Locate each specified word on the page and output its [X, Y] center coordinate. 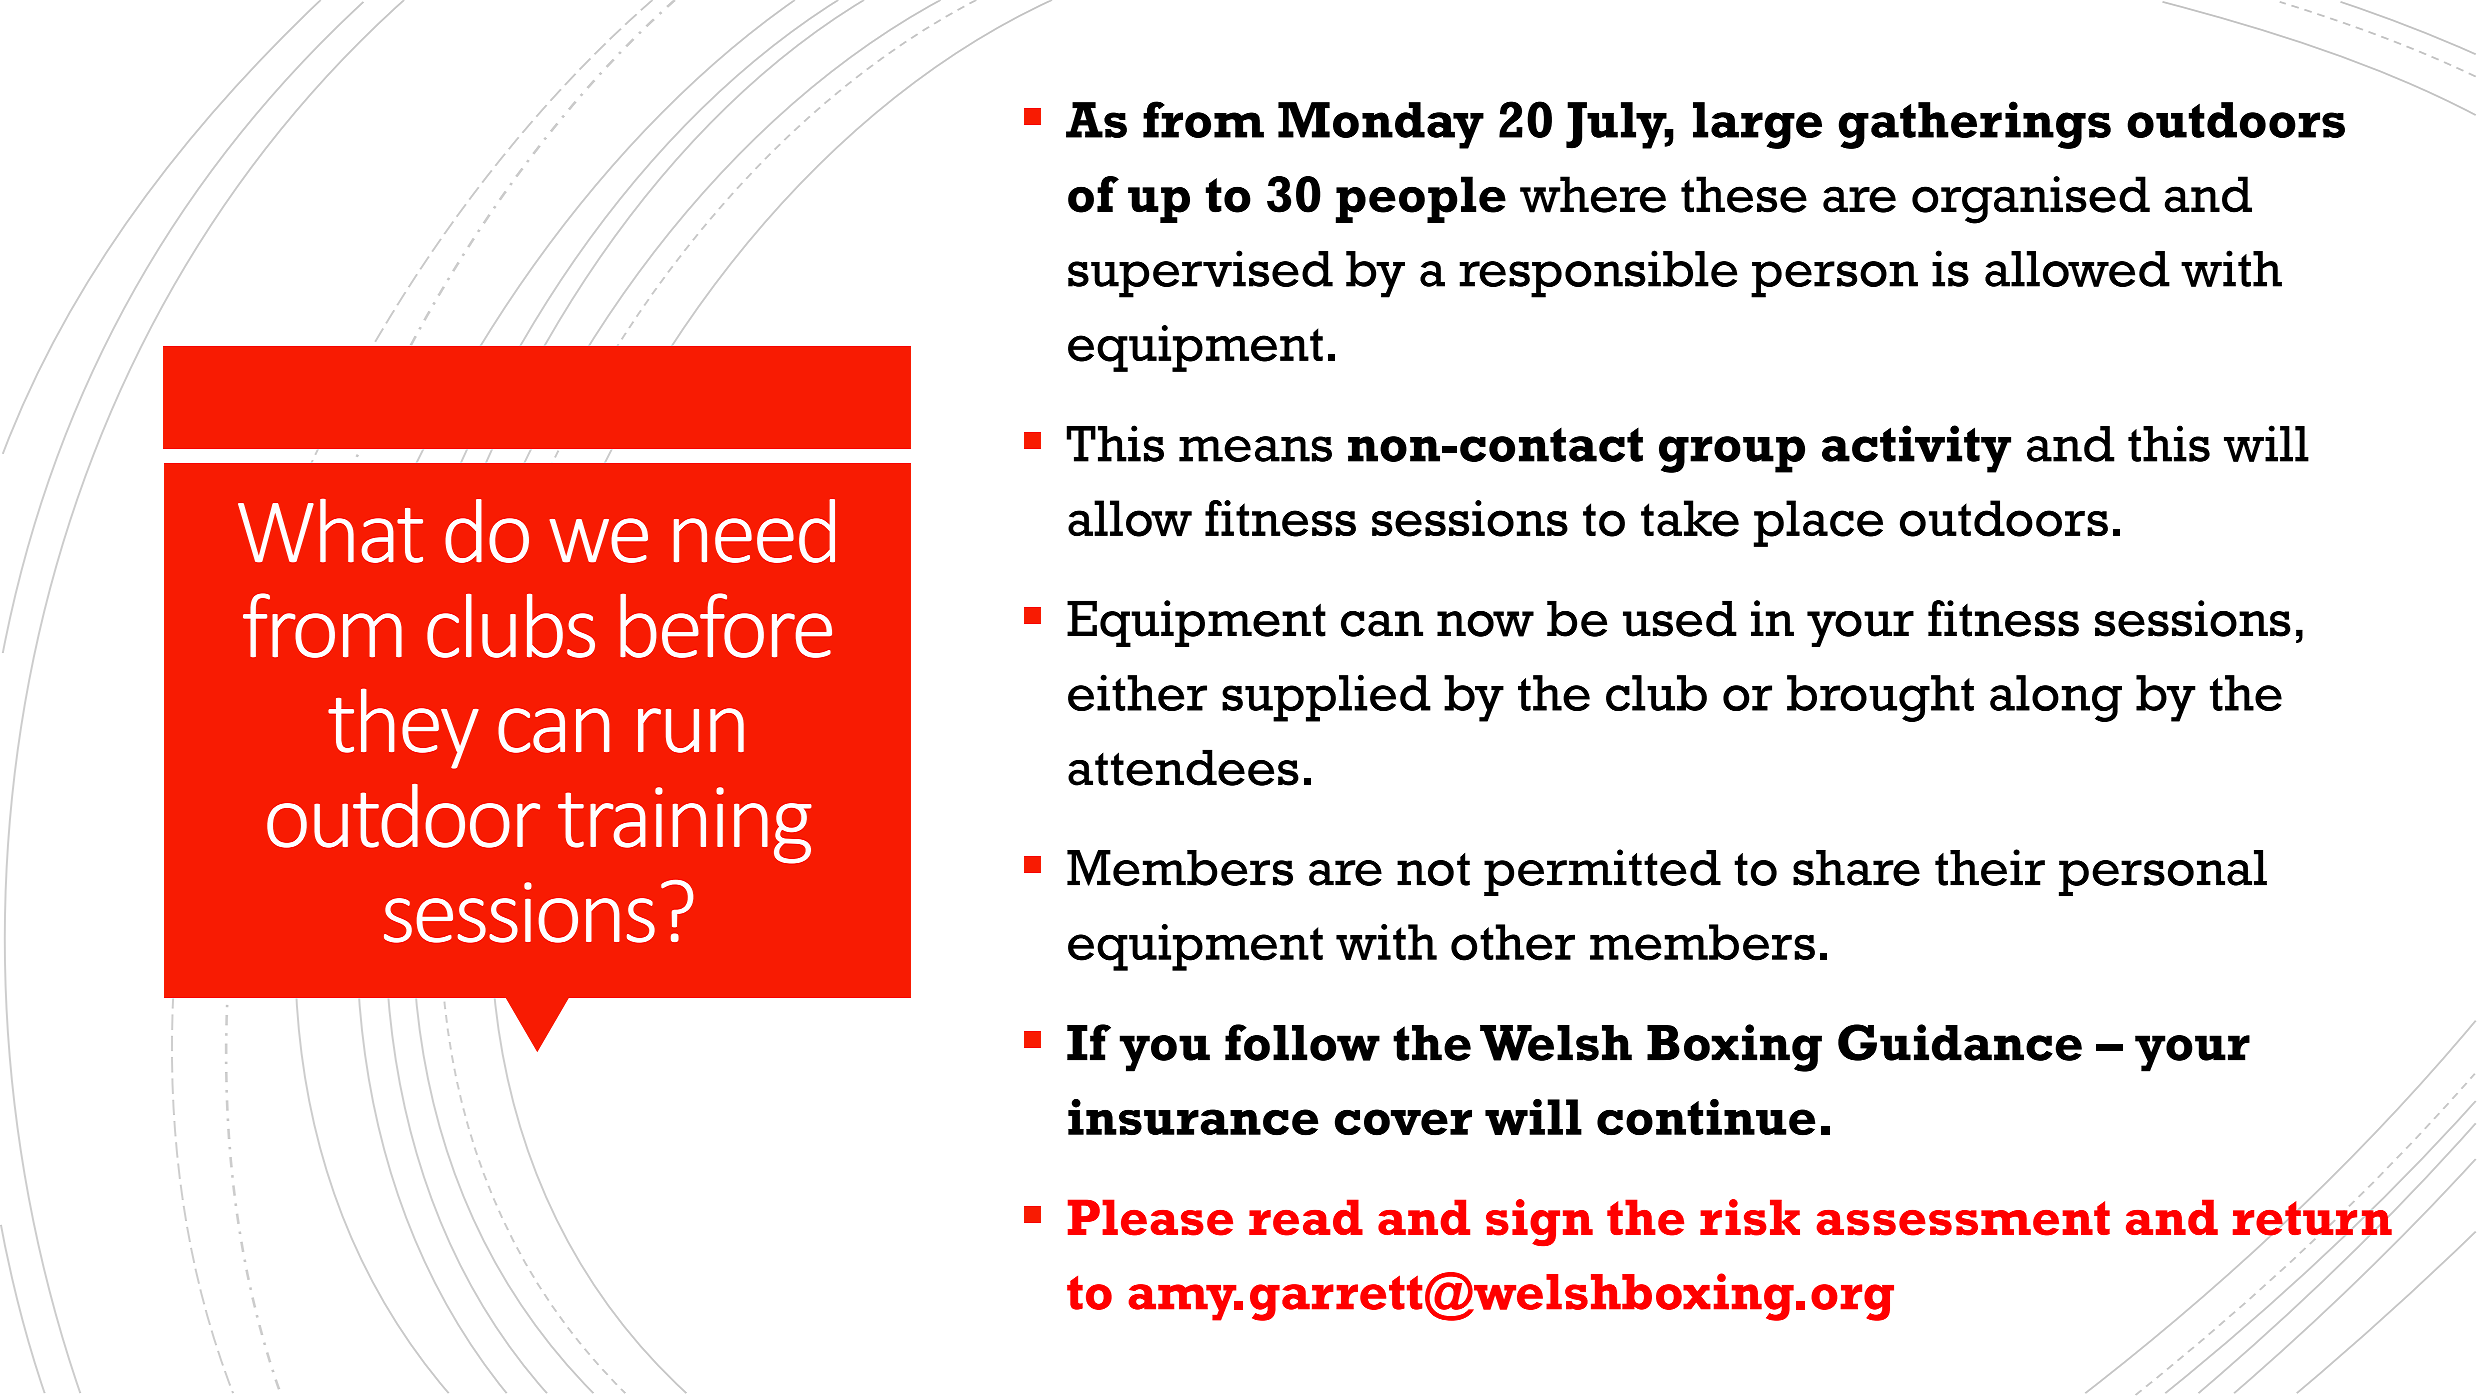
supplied [1326, 698]
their [1990, 867]
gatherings [1975, 125]
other [1513, 942]
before [726, 625]
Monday [1381, 125]
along [2056, 698]
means [1255, 449]
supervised [1200, 274]
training [685, 825]
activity [1916, 449]
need [754, 531]
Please [1150, 1217]
